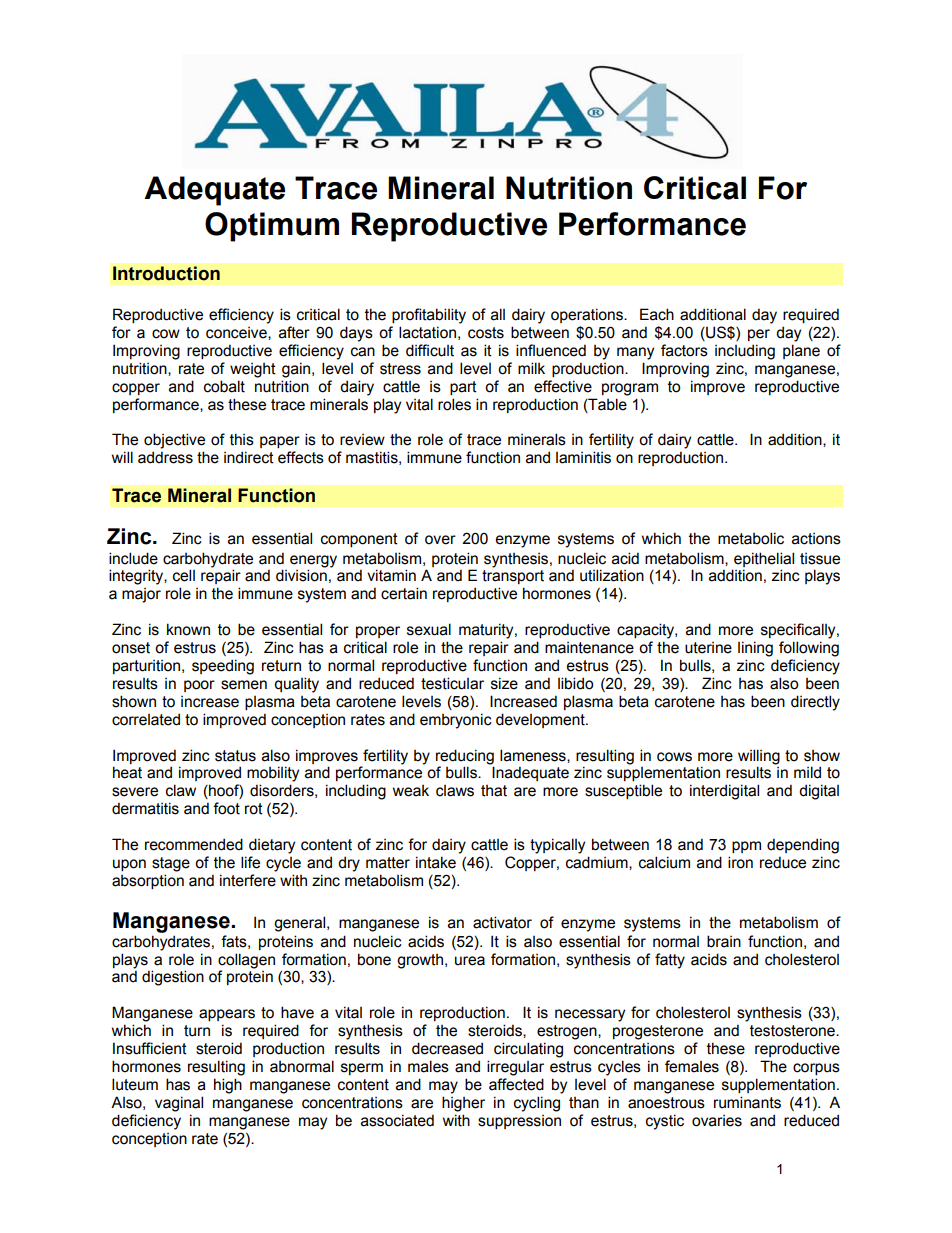 The height and width of the screenshot is (1233, 952). Describe the element at coordinates (249, 457) in the screenshot. I see `indirect` at that location.
